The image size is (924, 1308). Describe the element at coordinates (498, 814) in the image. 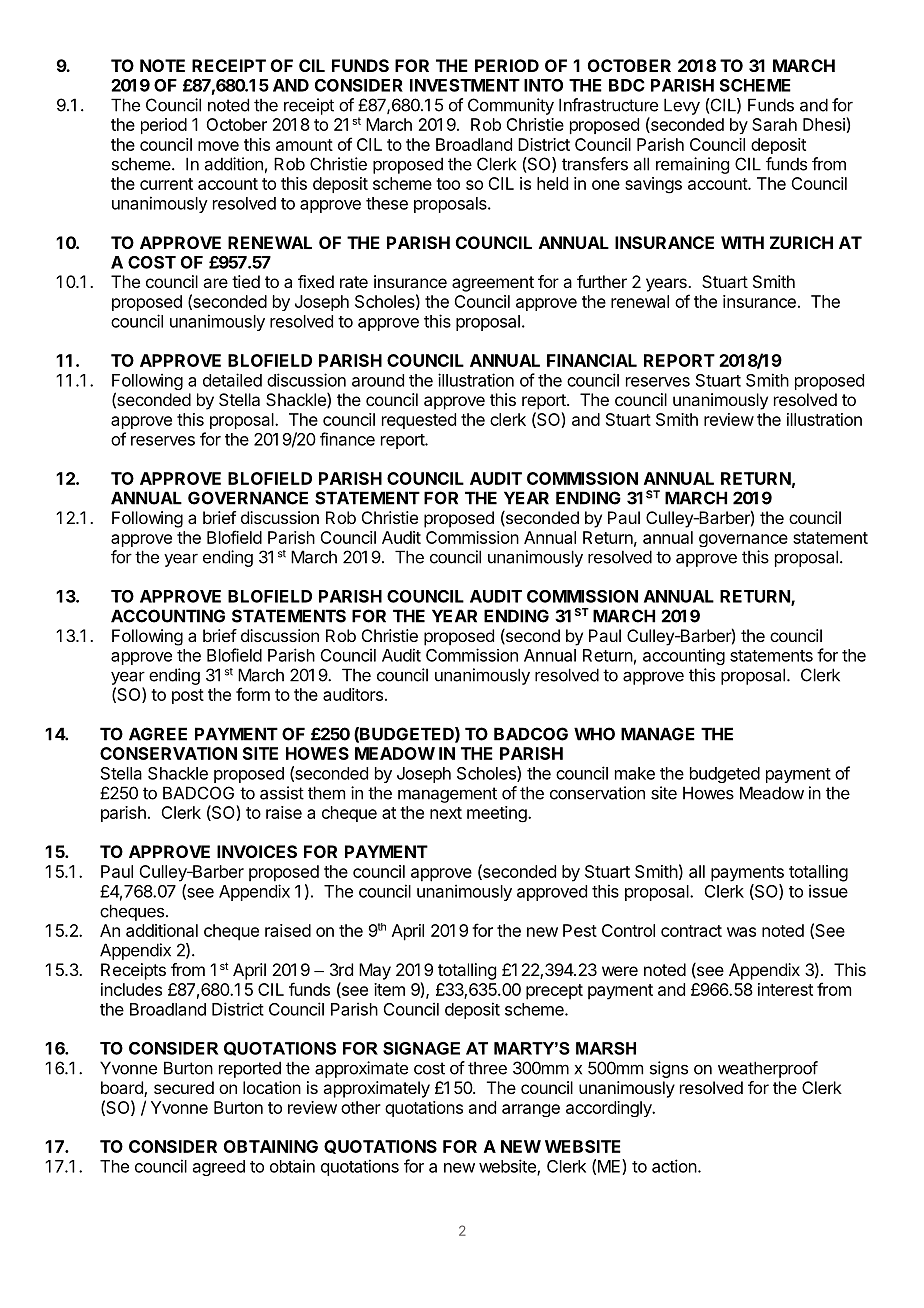

I see `meeting` at that location.
